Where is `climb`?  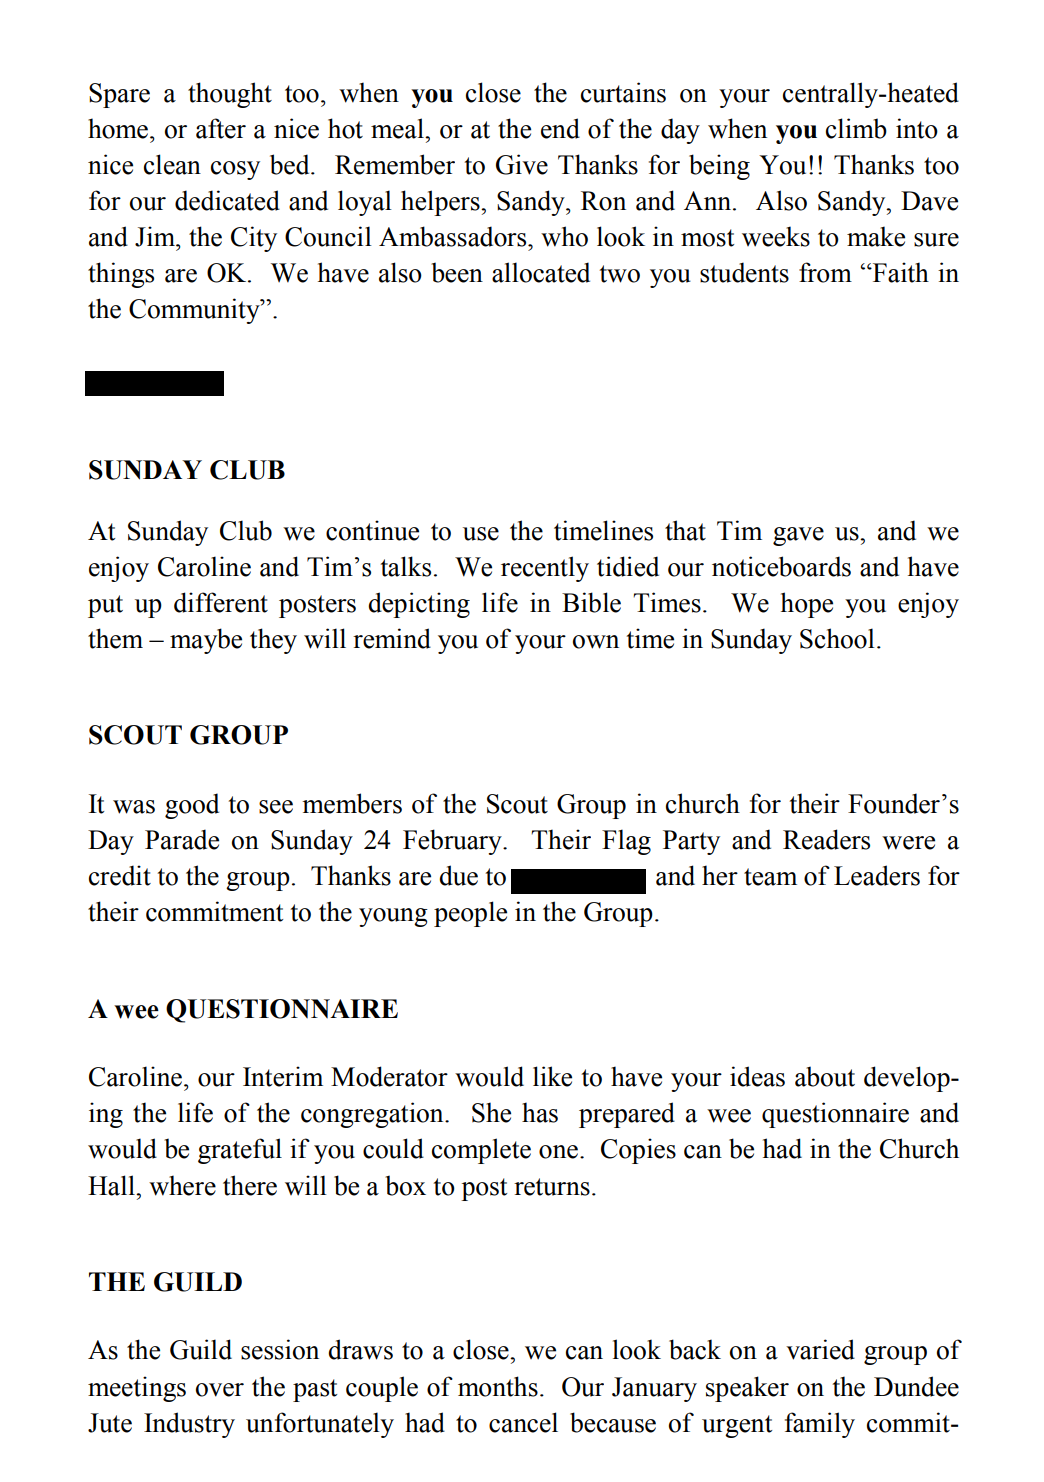
climb is located at coordinates (856, 128).
